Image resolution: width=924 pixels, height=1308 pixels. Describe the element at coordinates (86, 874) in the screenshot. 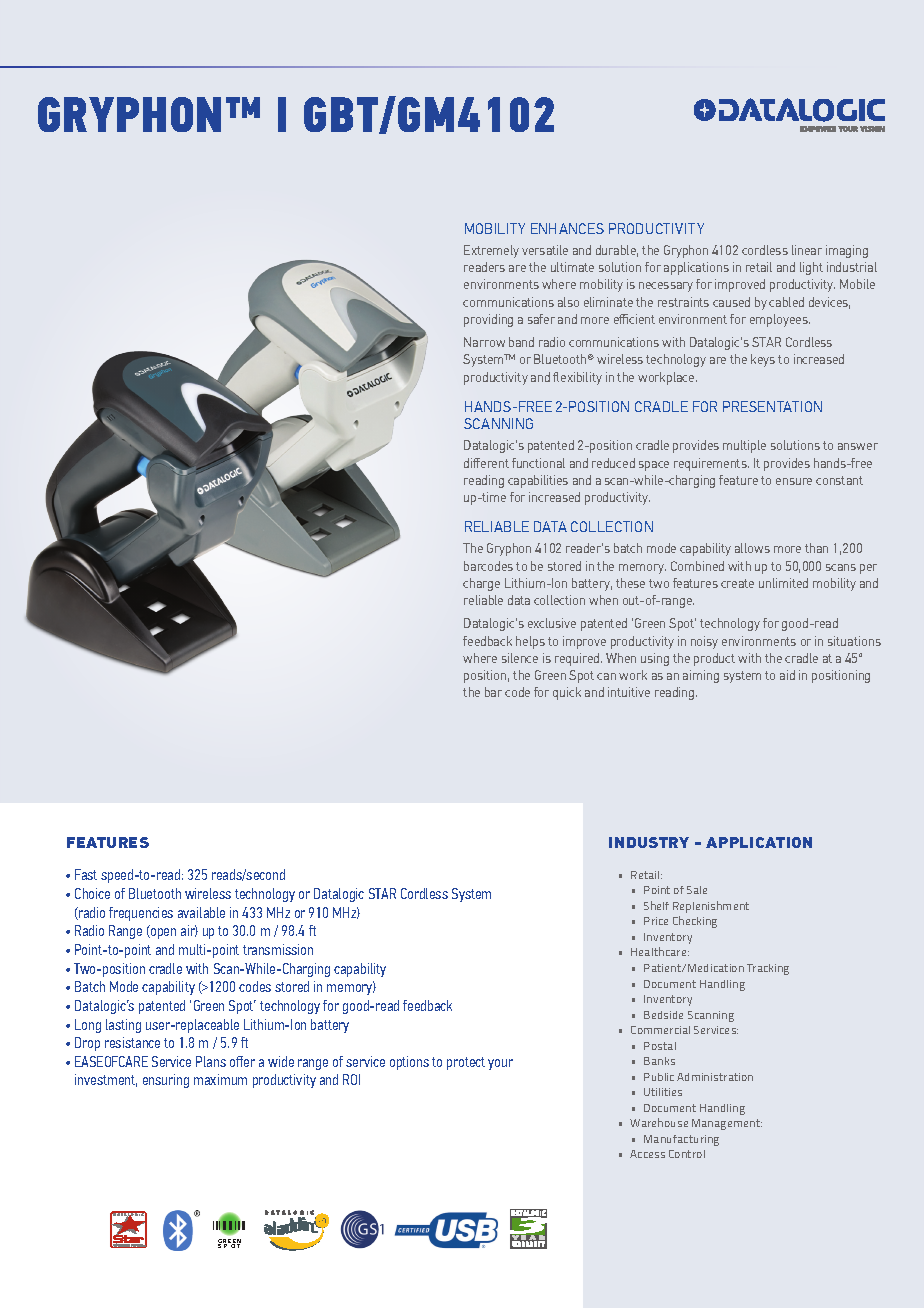

I see `Fast` at that location.
